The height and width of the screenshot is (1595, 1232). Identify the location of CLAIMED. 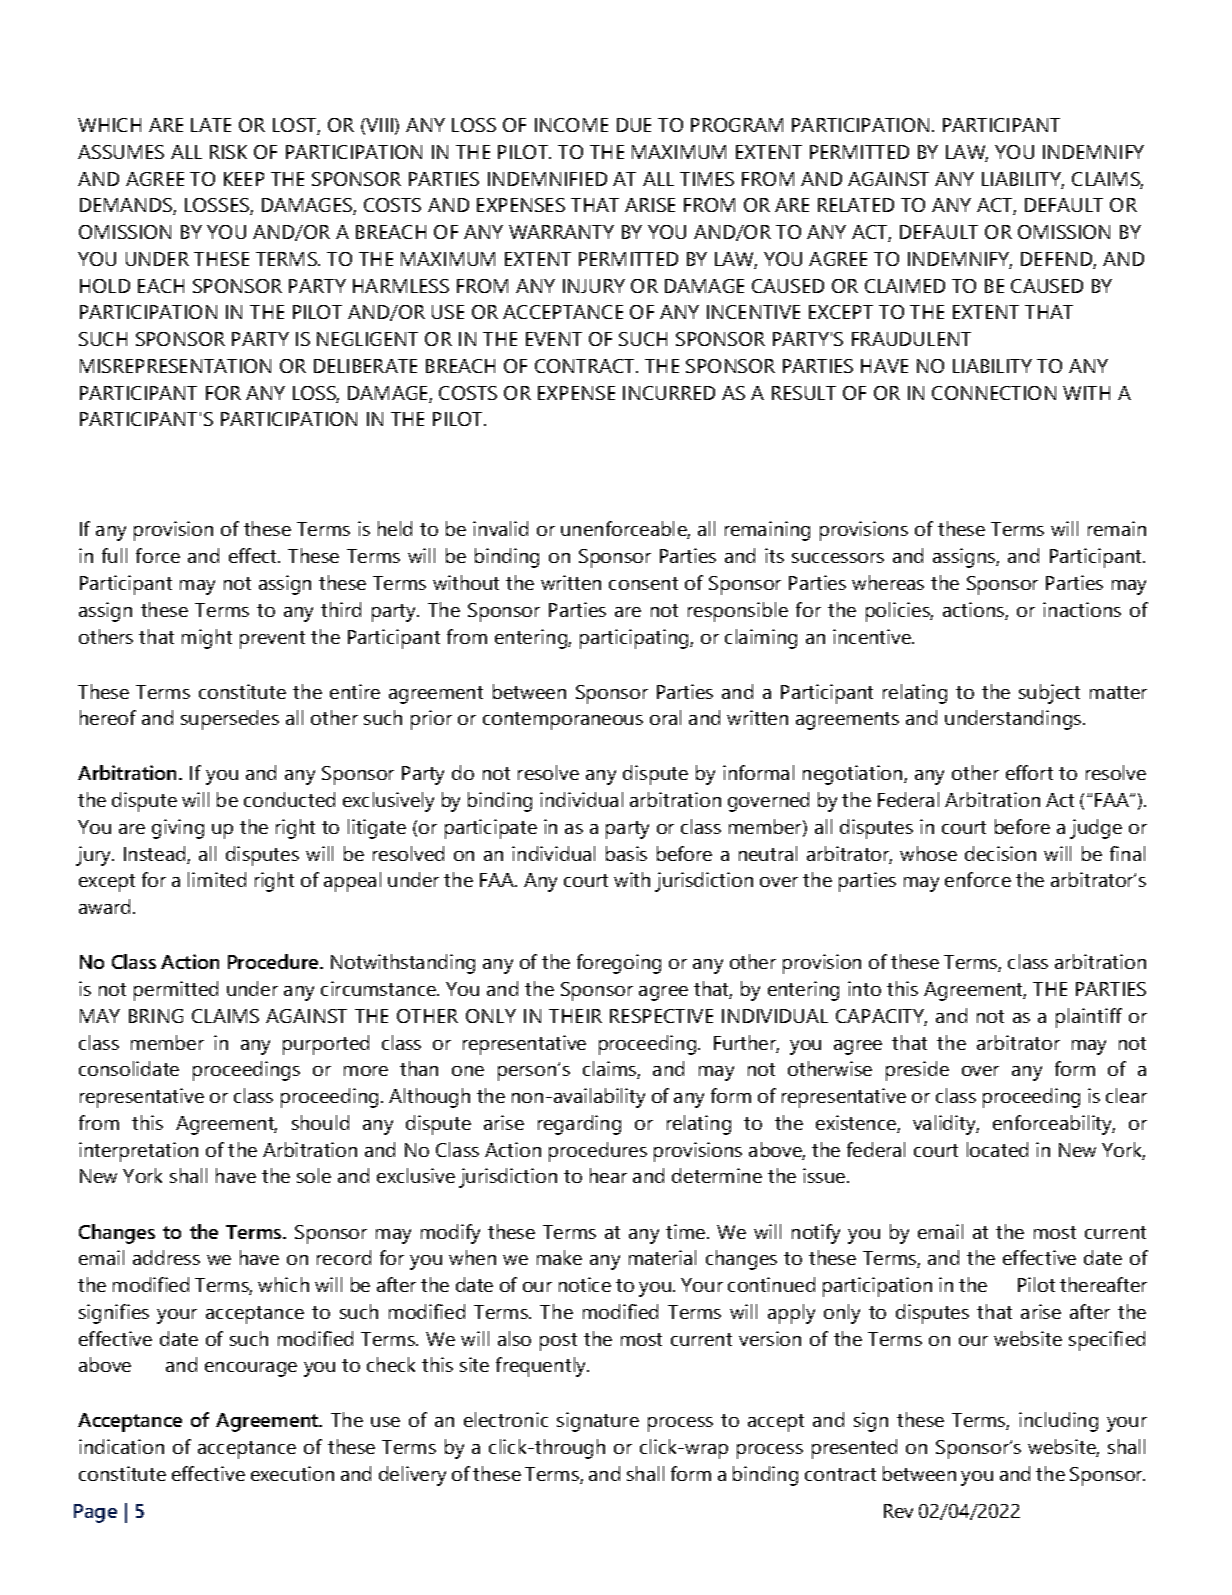
(905, 286).
